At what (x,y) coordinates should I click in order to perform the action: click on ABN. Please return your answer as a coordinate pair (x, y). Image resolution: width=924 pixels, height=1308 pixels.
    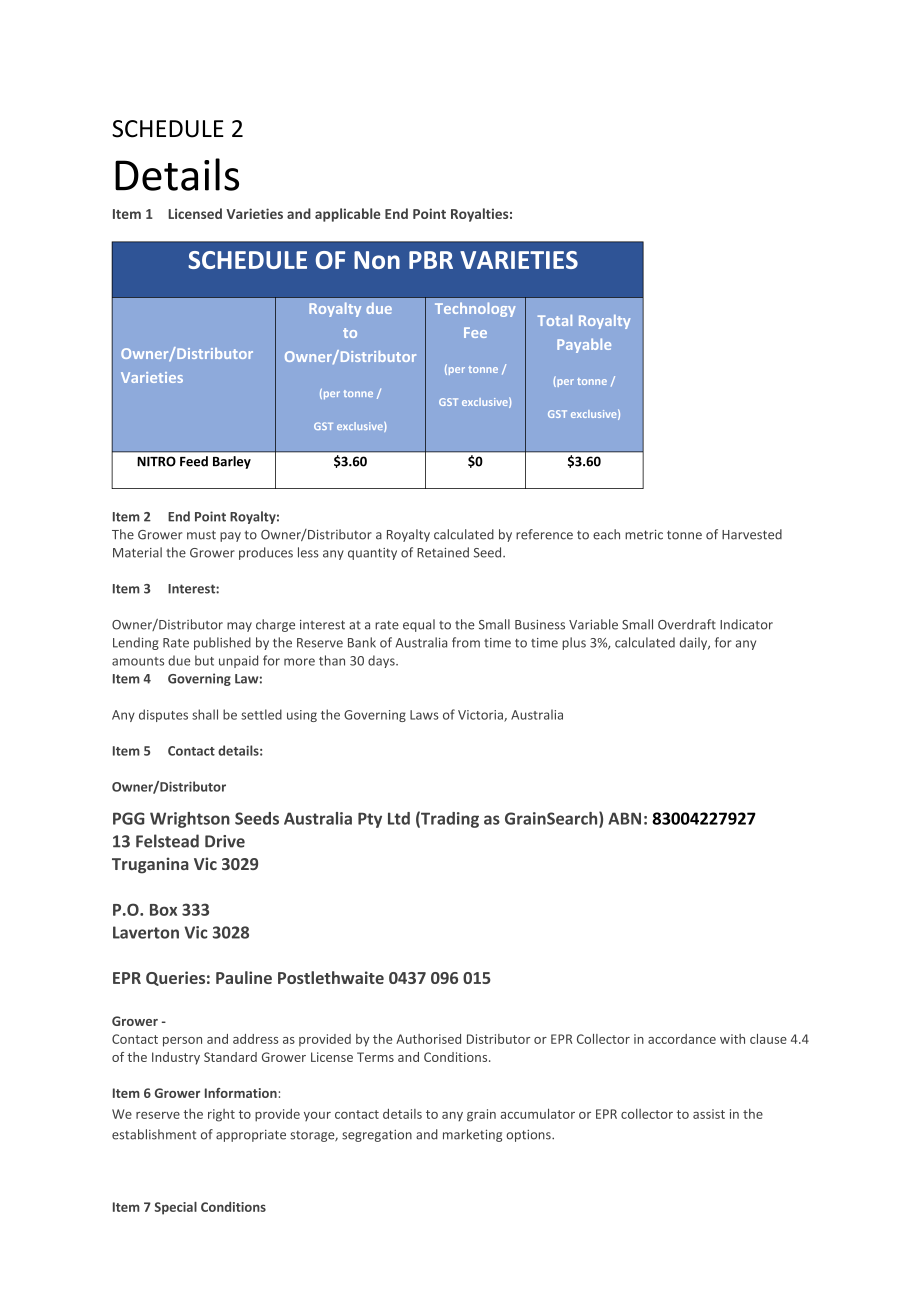
    Looking at the image, I should click on (624, 818).
